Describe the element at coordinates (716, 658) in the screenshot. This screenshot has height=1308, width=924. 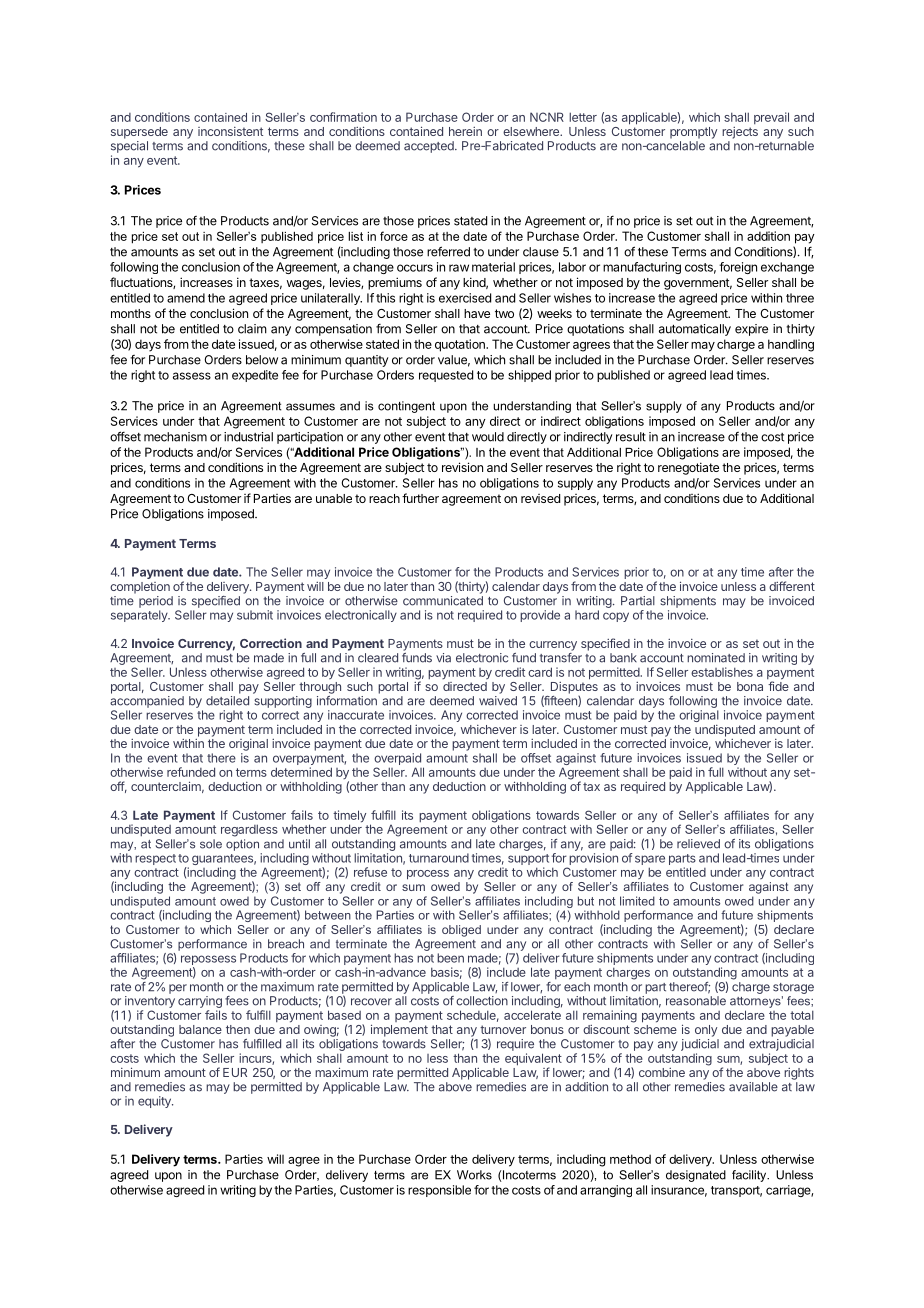
I see `nominated` at that location.
